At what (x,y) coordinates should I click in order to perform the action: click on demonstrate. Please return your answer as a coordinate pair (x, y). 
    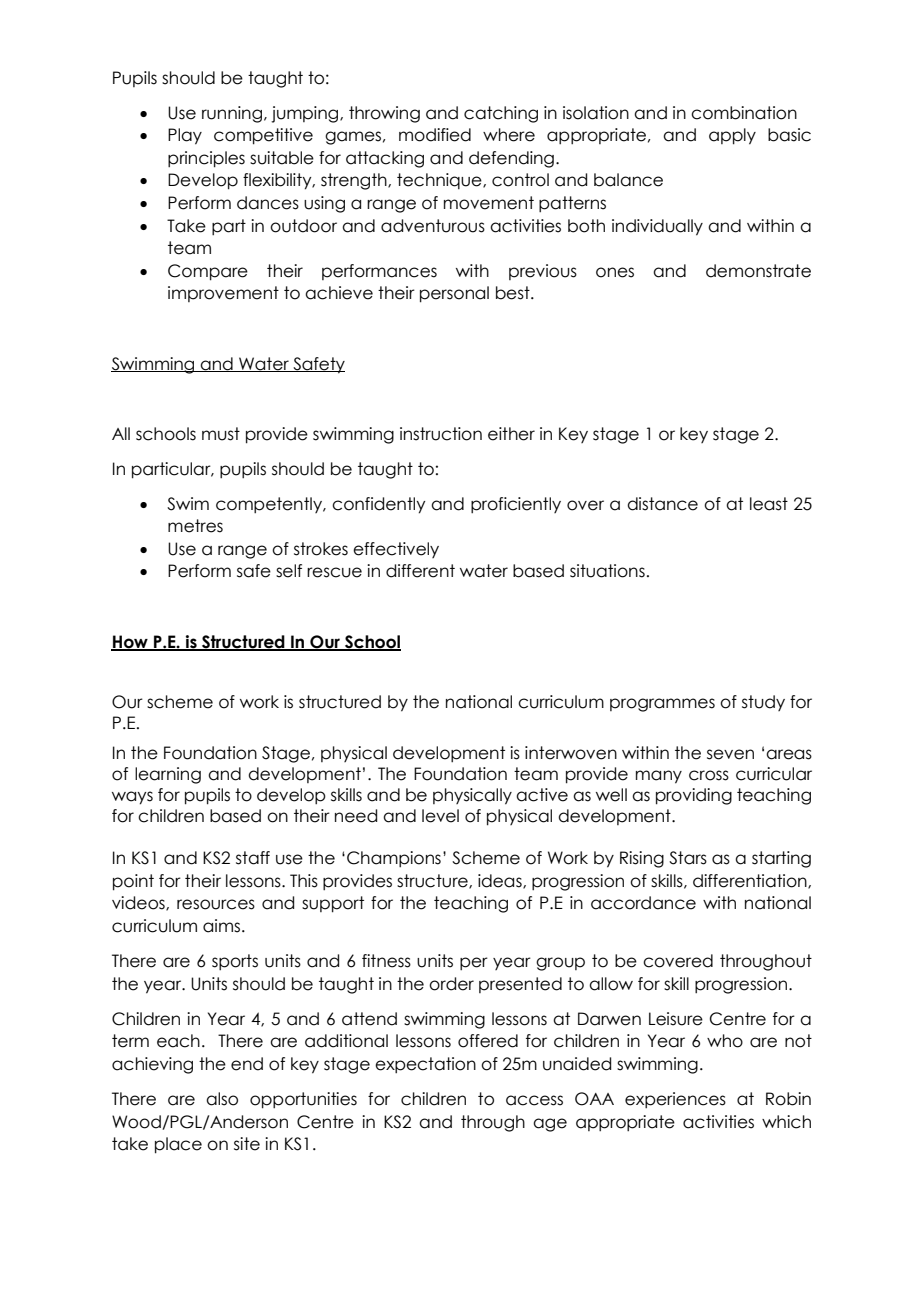
    Looking at the image, I should click on (758, 271).
